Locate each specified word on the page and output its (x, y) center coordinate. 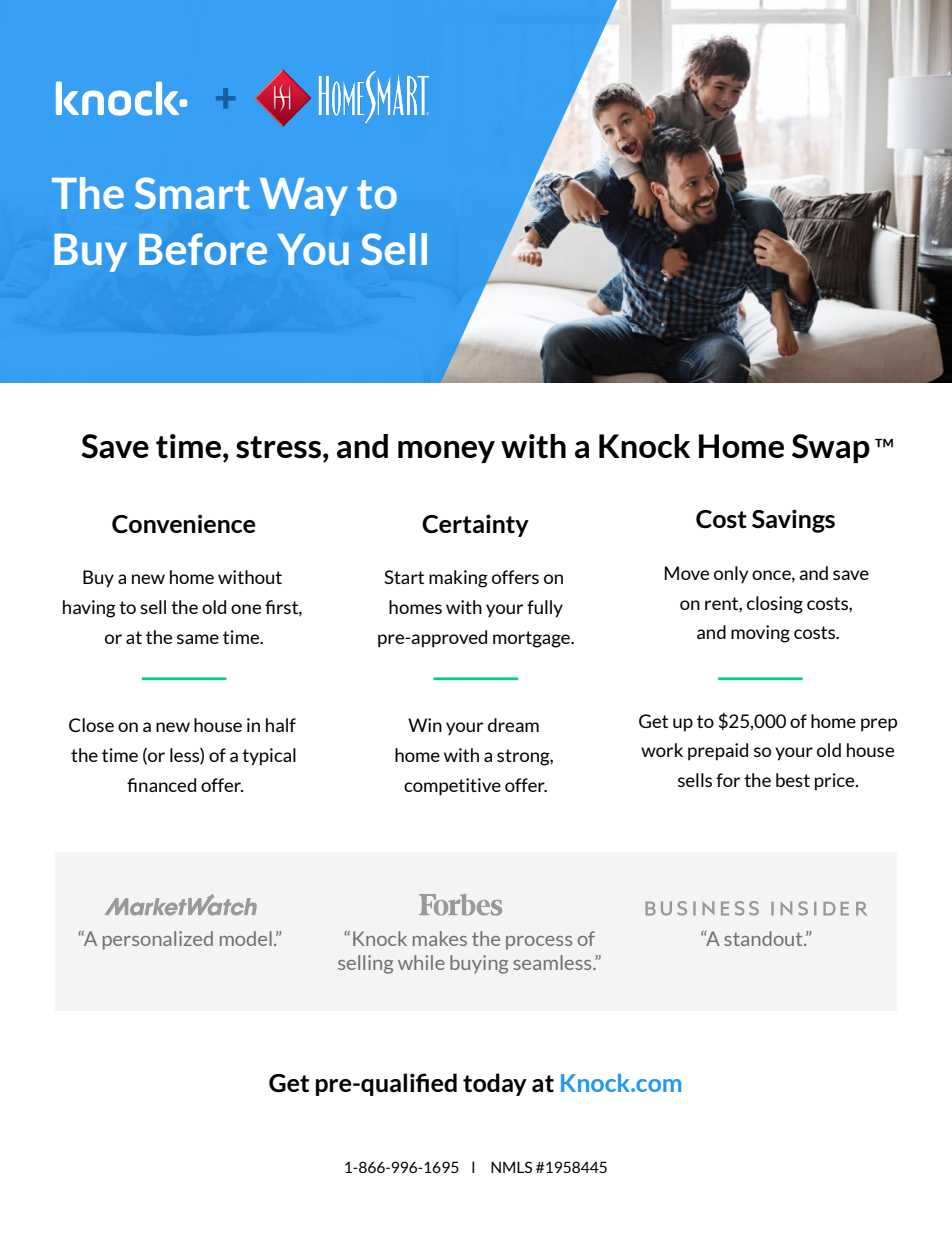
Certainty (475, 525)
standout (764, 938)
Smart (192, 193)
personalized (158, 940)
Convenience (184, 524)
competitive (452, 787)
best (793, 780)
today (495, 1084)
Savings (793, 521)
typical (269, 757)
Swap (831, 448)
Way (304, 197)
